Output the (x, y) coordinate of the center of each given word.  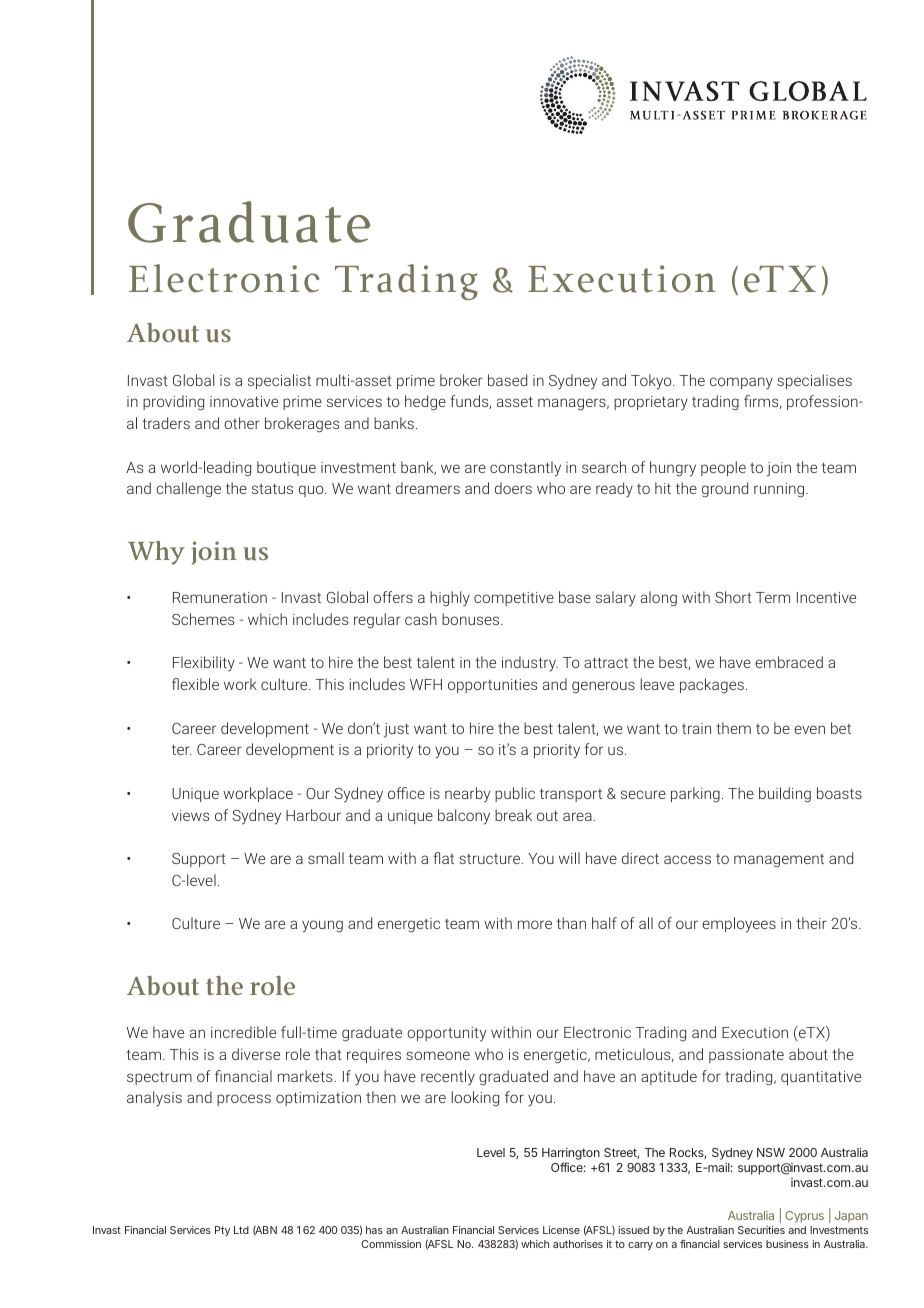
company (741, 383)
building (785, 795)
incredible (243, 1032)
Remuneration (220, 597)
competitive (514, 599)
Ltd (241, 1230)
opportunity (446, 1034)
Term (773, 597)
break (513, 815)
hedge (425, 403)
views (190, 815)
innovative (244, 401)
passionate (746, 1056)
